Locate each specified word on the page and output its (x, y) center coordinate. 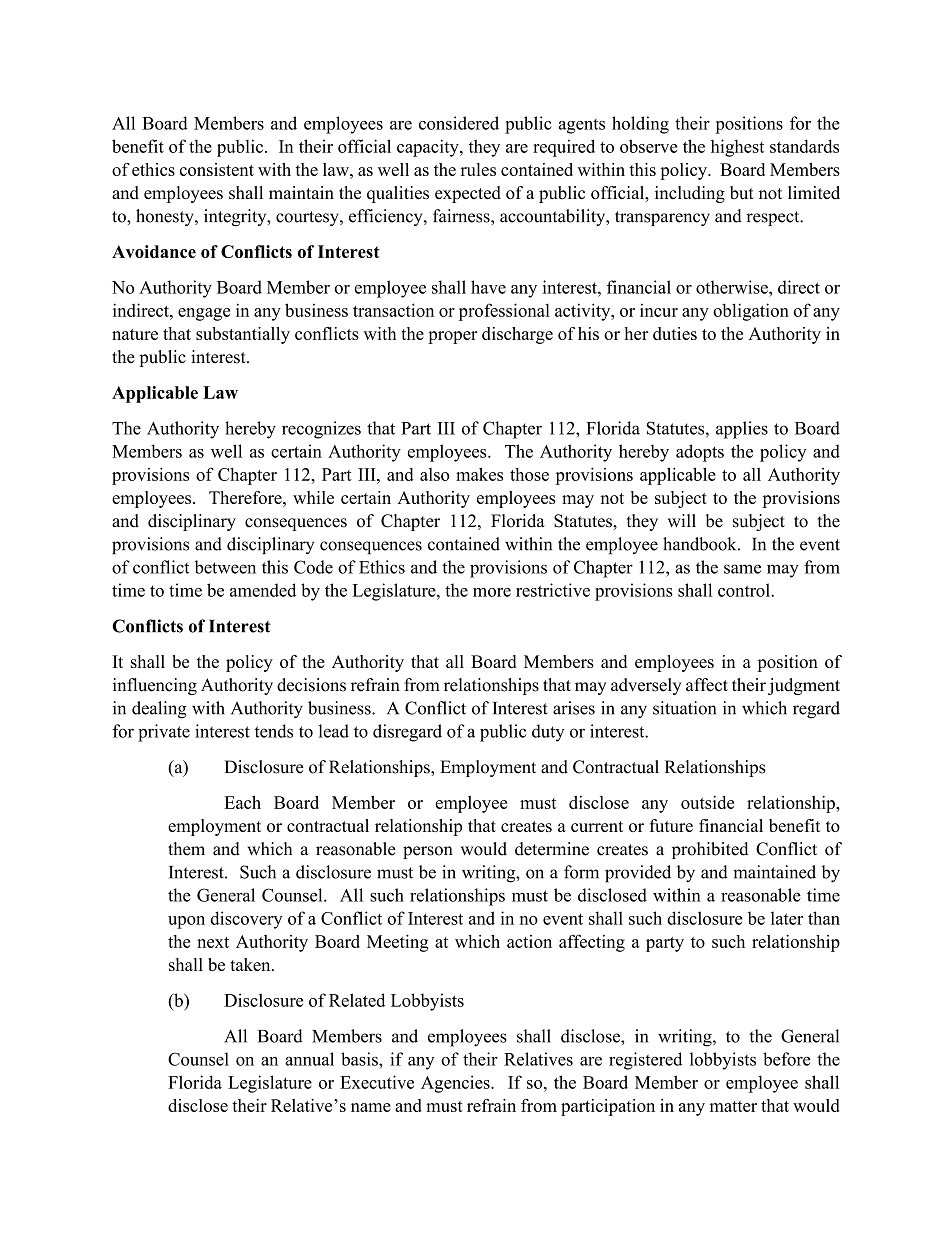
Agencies (456, 1084)
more (492, 592)
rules (478, 169)
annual (309, 1059)
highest (737, 148)
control (745, 590)
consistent (217, 169)
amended (263, 590)
